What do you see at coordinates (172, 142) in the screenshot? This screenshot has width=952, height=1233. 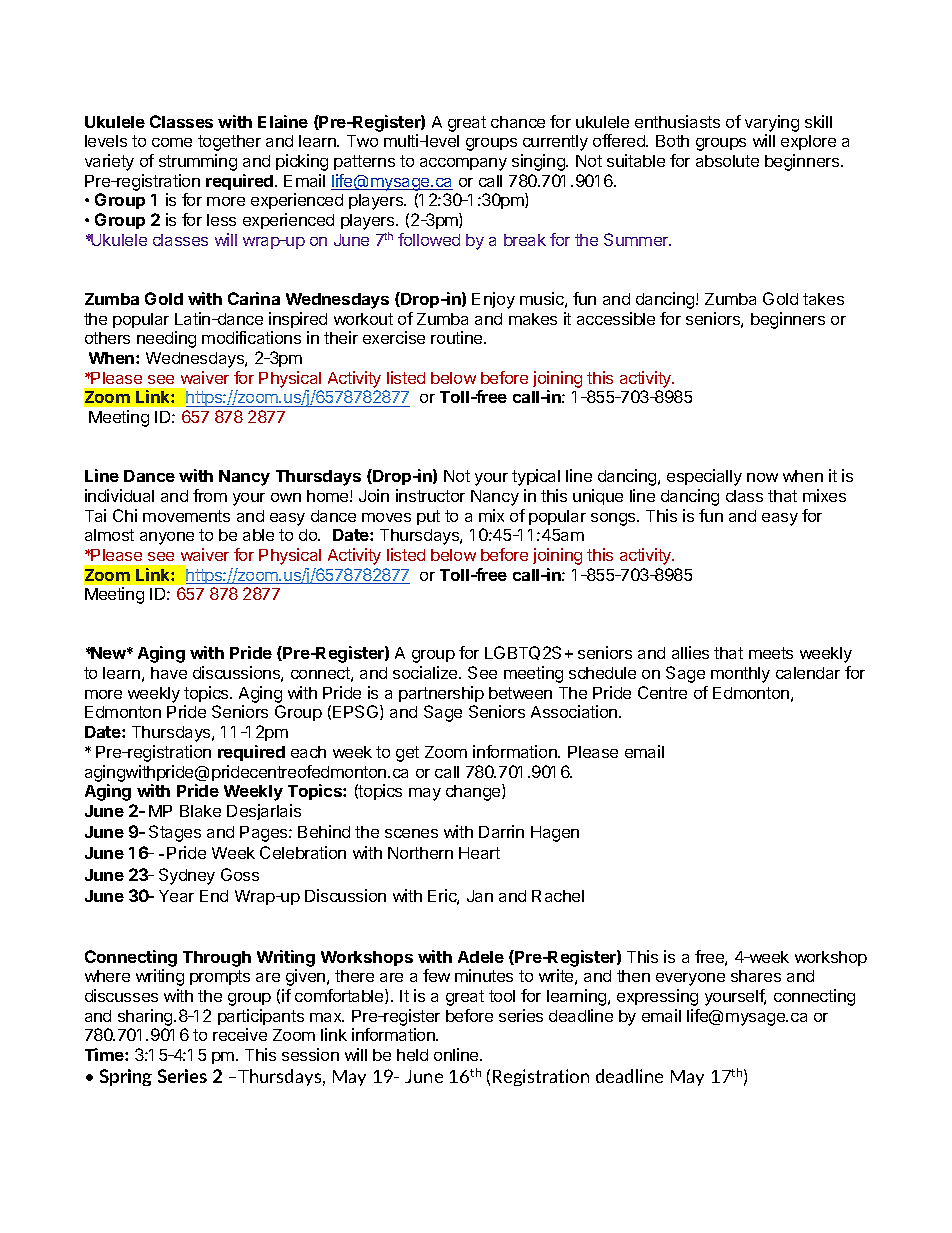 I see `come` at bounding box center [172, 142].
